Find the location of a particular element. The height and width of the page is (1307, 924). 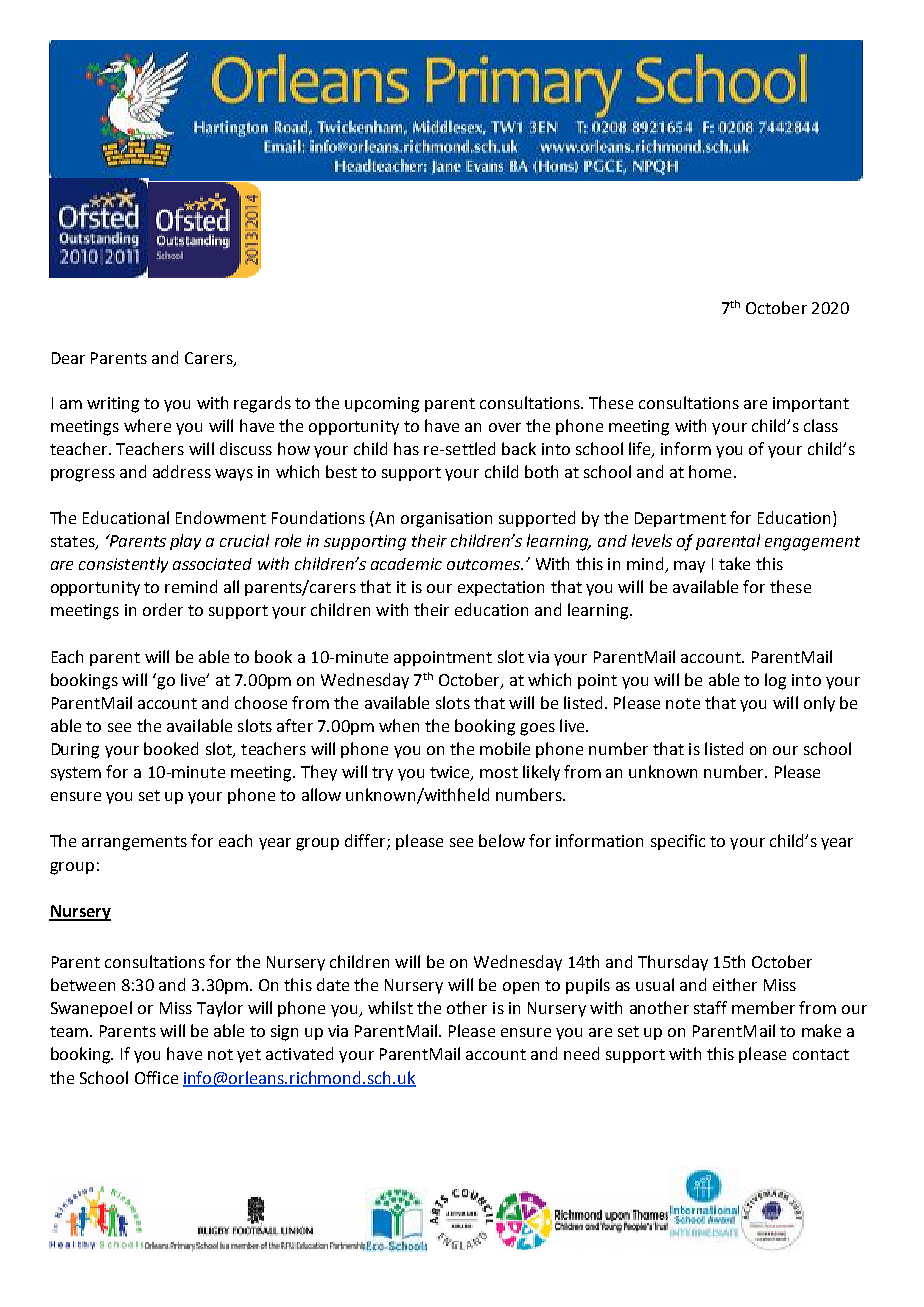

whilst is located at coordinates (390, 1007).
